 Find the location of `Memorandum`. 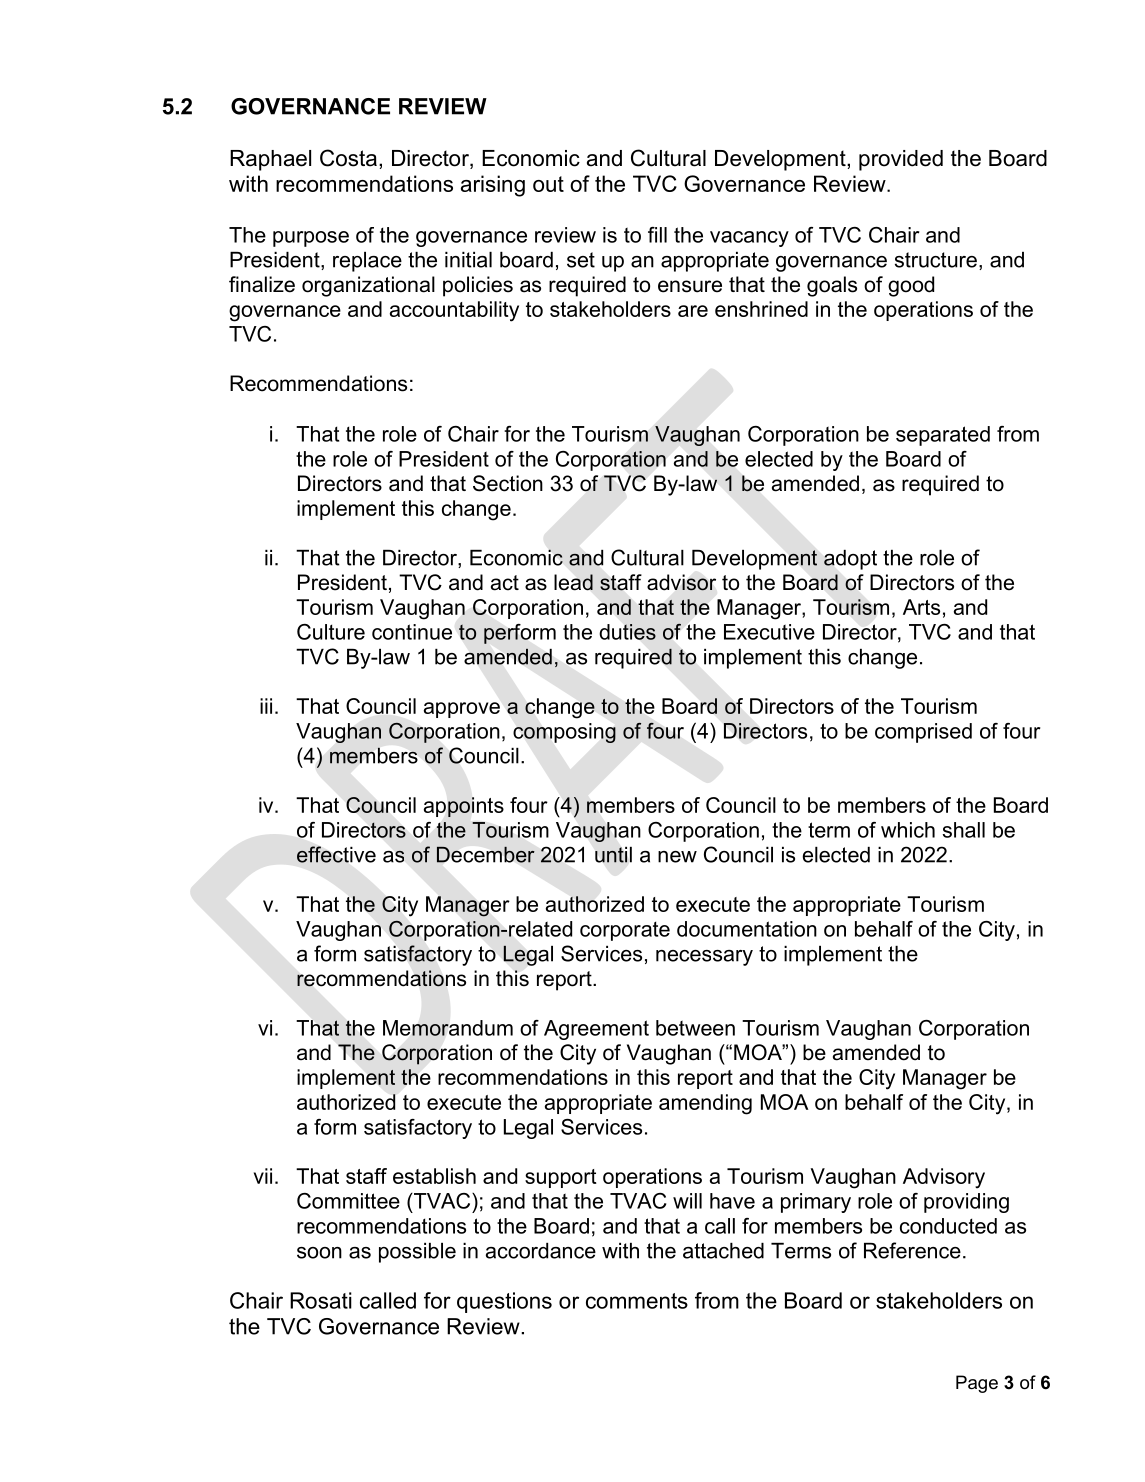

Memorandum is located at coordinates (448, 1028).
